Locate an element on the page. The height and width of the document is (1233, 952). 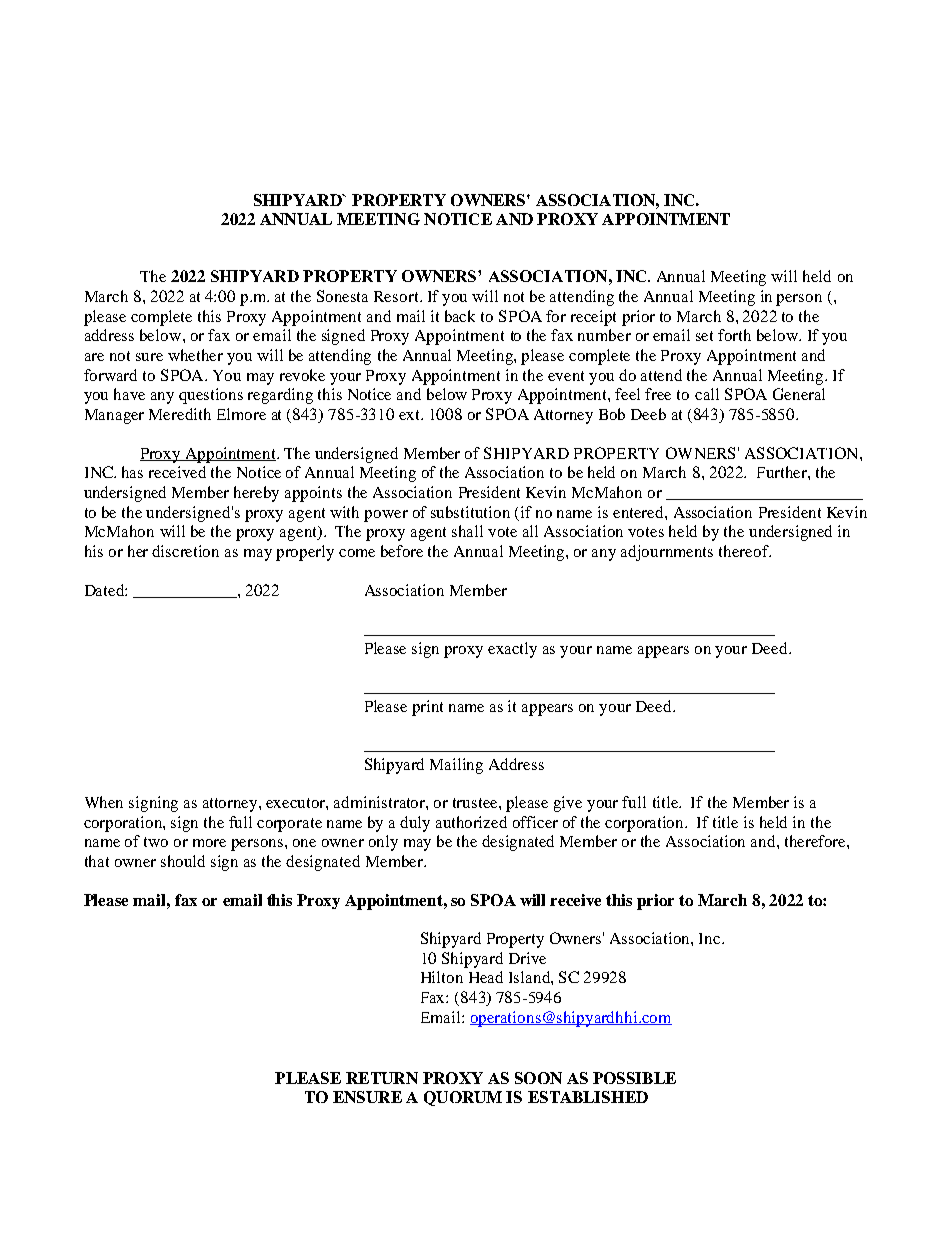
whether is located at coordinates (195, 355).
